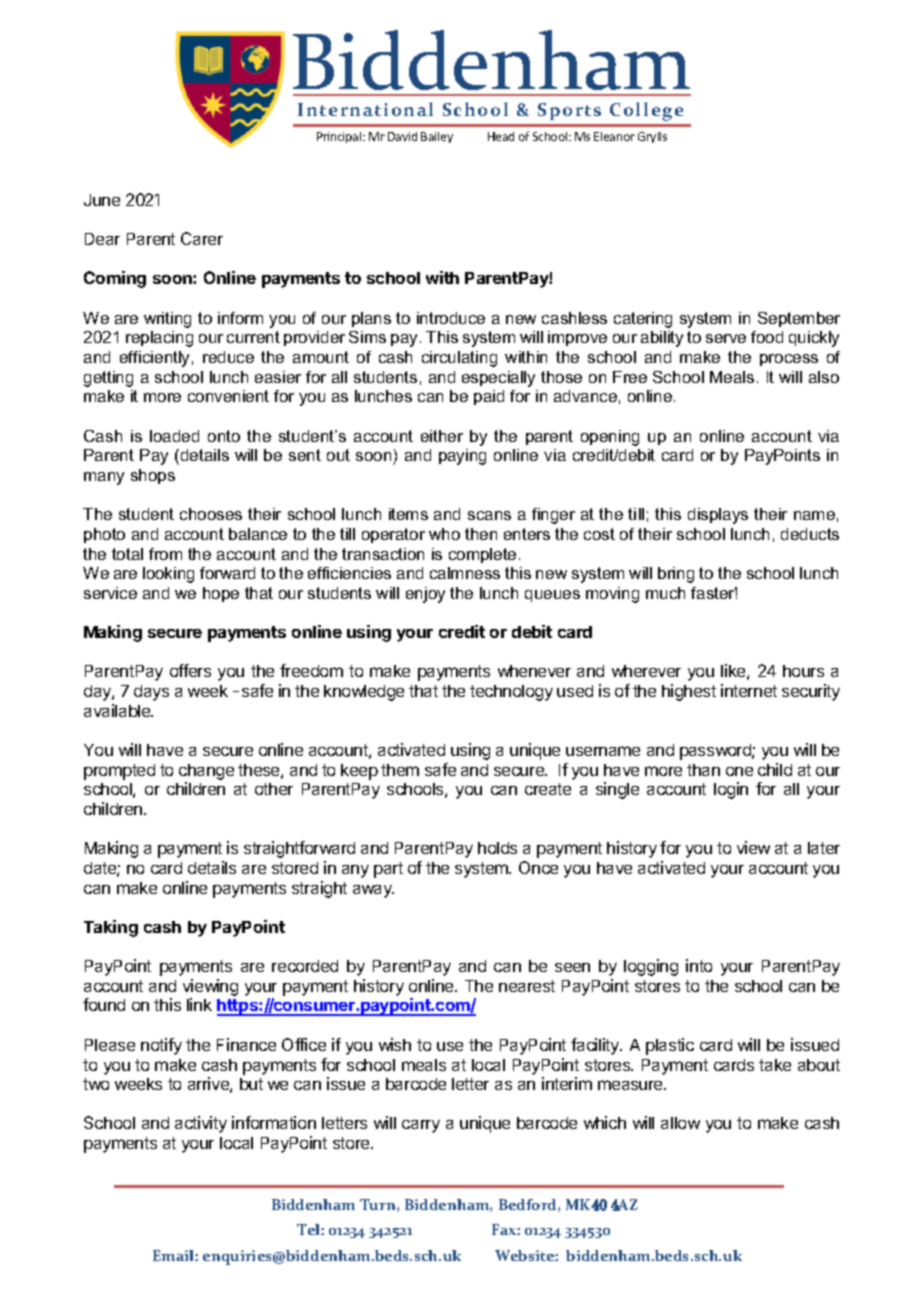 The height and width of the image is (1308, 924). I want to click on holds, so click(497, 848).
